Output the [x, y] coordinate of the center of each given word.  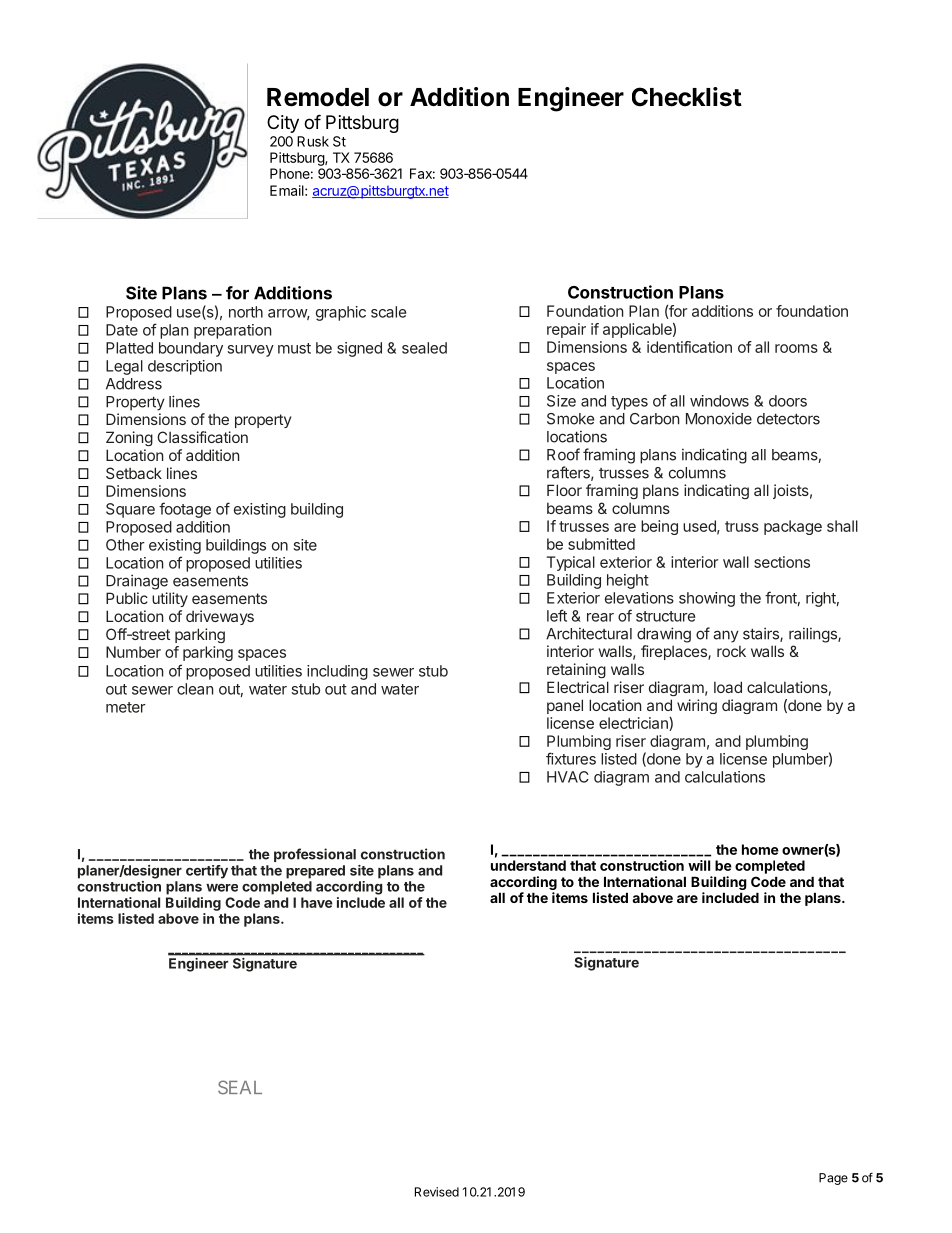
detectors [788, 419]
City [283, 124]
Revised [437, 1192]
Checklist [687, 97]
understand [528, 865]
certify [207, 872]
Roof [563, 454]
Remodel [318, 97]
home [760, 849]
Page [833, 1179]
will [699, 865]
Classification [202, 437]
